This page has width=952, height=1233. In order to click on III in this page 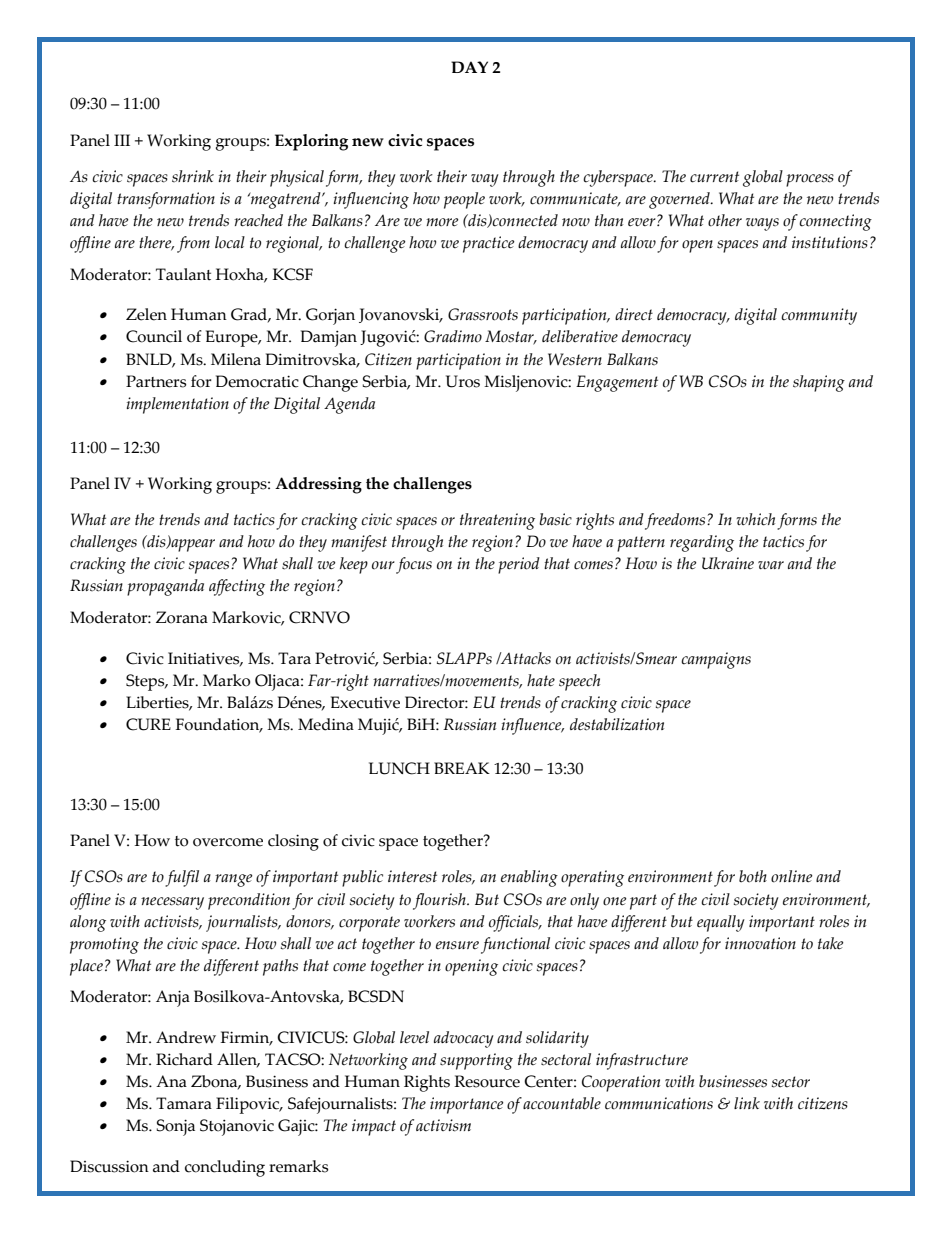, I will do `click(122, 140)`.
